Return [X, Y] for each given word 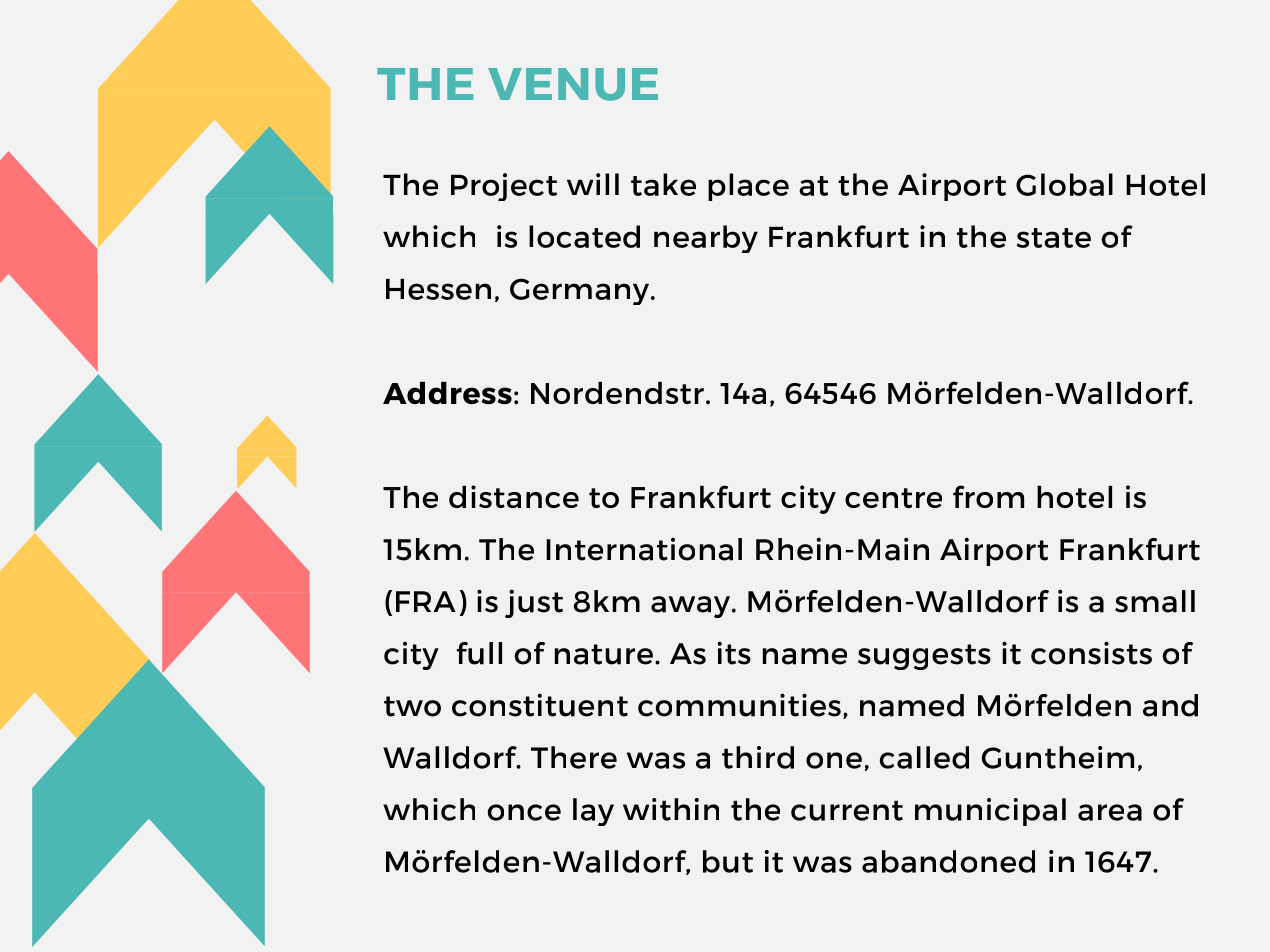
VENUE [573, 84]
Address [447, 393]
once [524, 812]
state [1054, 238]
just [534, 603]
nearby [706, 239]
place [748, 187]
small [1155, 601]
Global [1064, 184]
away [690, 607]
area [1110, 812]
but [728, 861]
